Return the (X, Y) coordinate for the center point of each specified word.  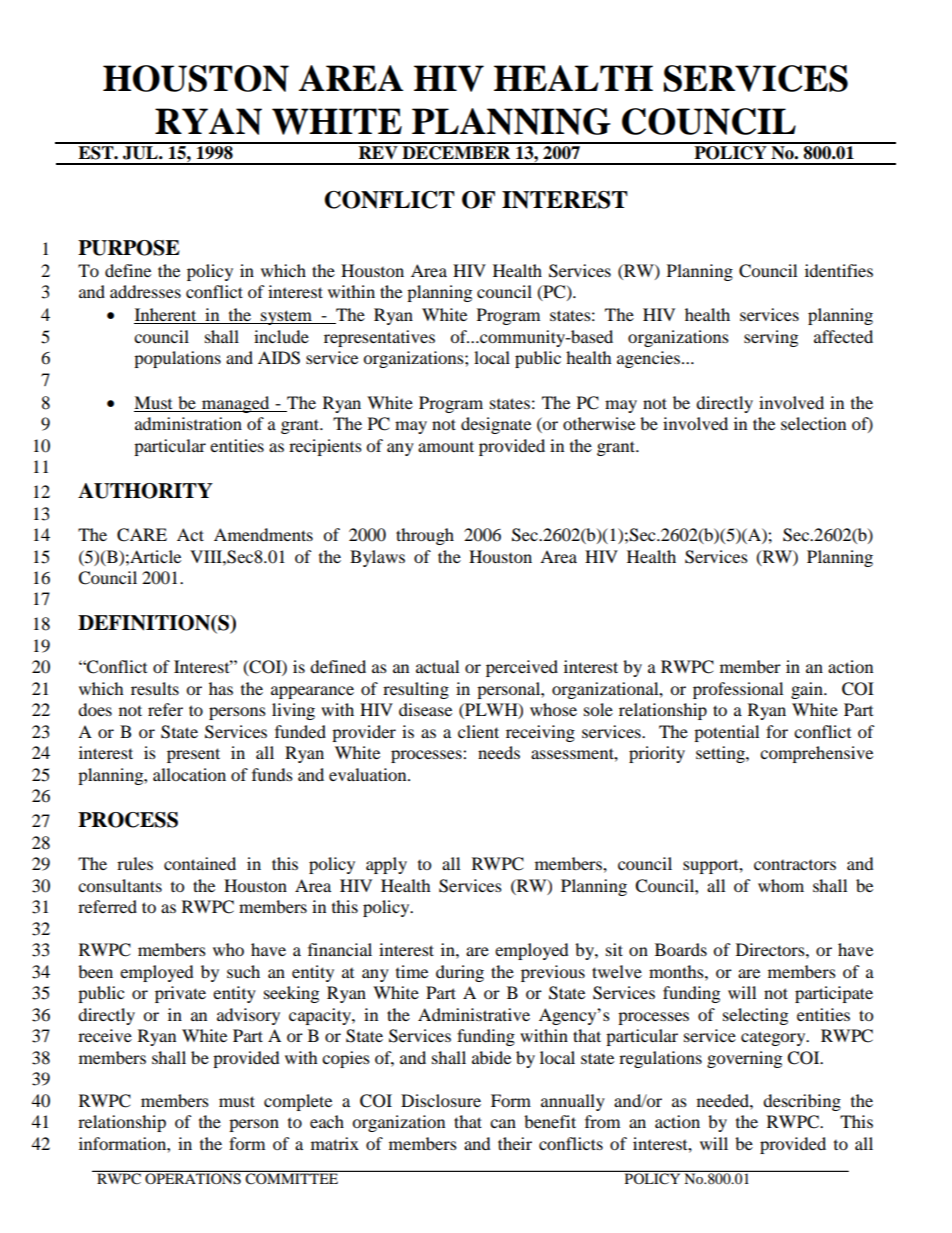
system (286, 317)
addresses (145, 291)
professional (738, 690)
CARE (142, 535)
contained (200, 863)
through (425, 536)
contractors (795, 865)
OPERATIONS (193, 1178)
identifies (839, 270)
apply (386, 865)
